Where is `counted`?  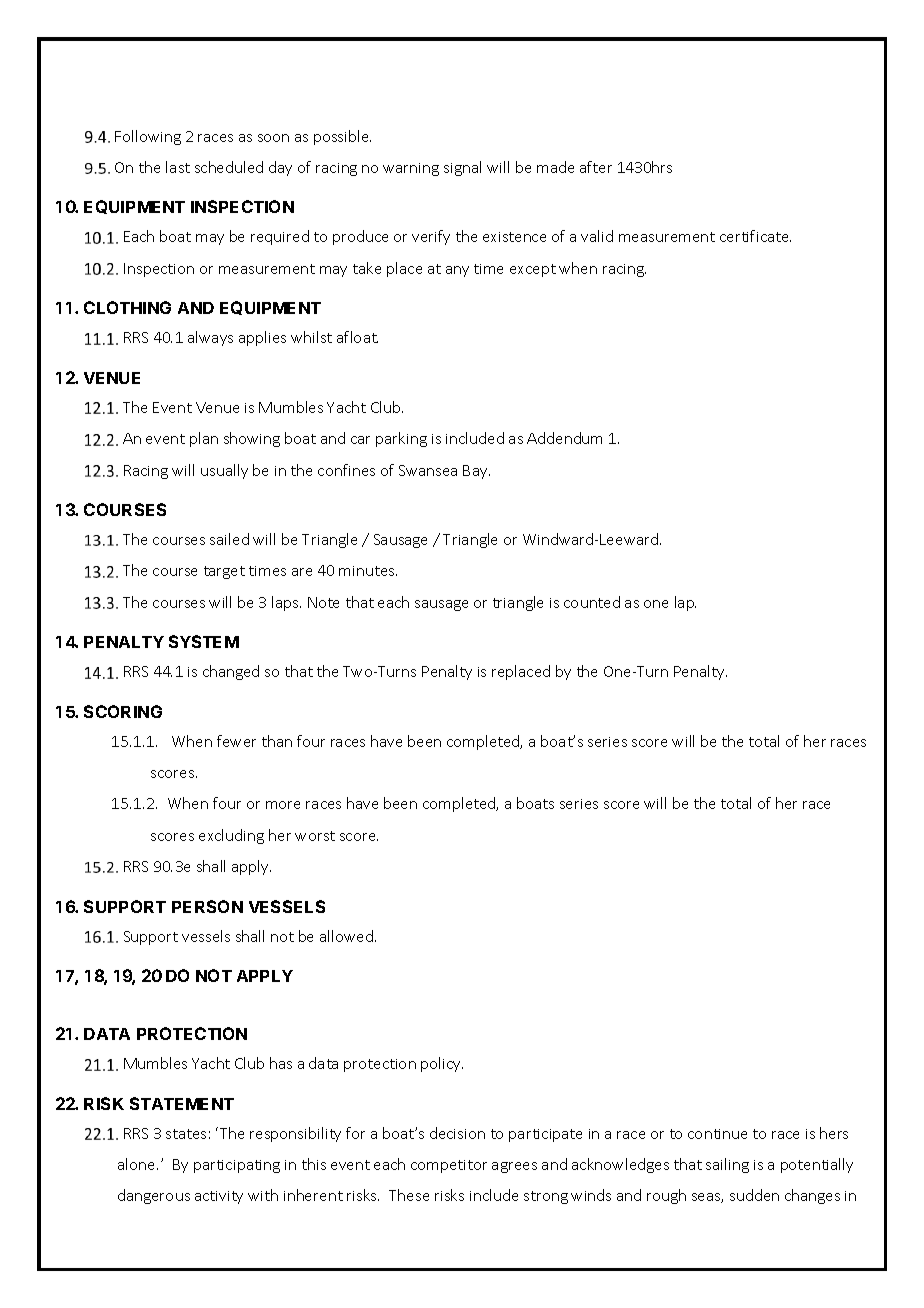 counted is located at coordinates (592, 602).
